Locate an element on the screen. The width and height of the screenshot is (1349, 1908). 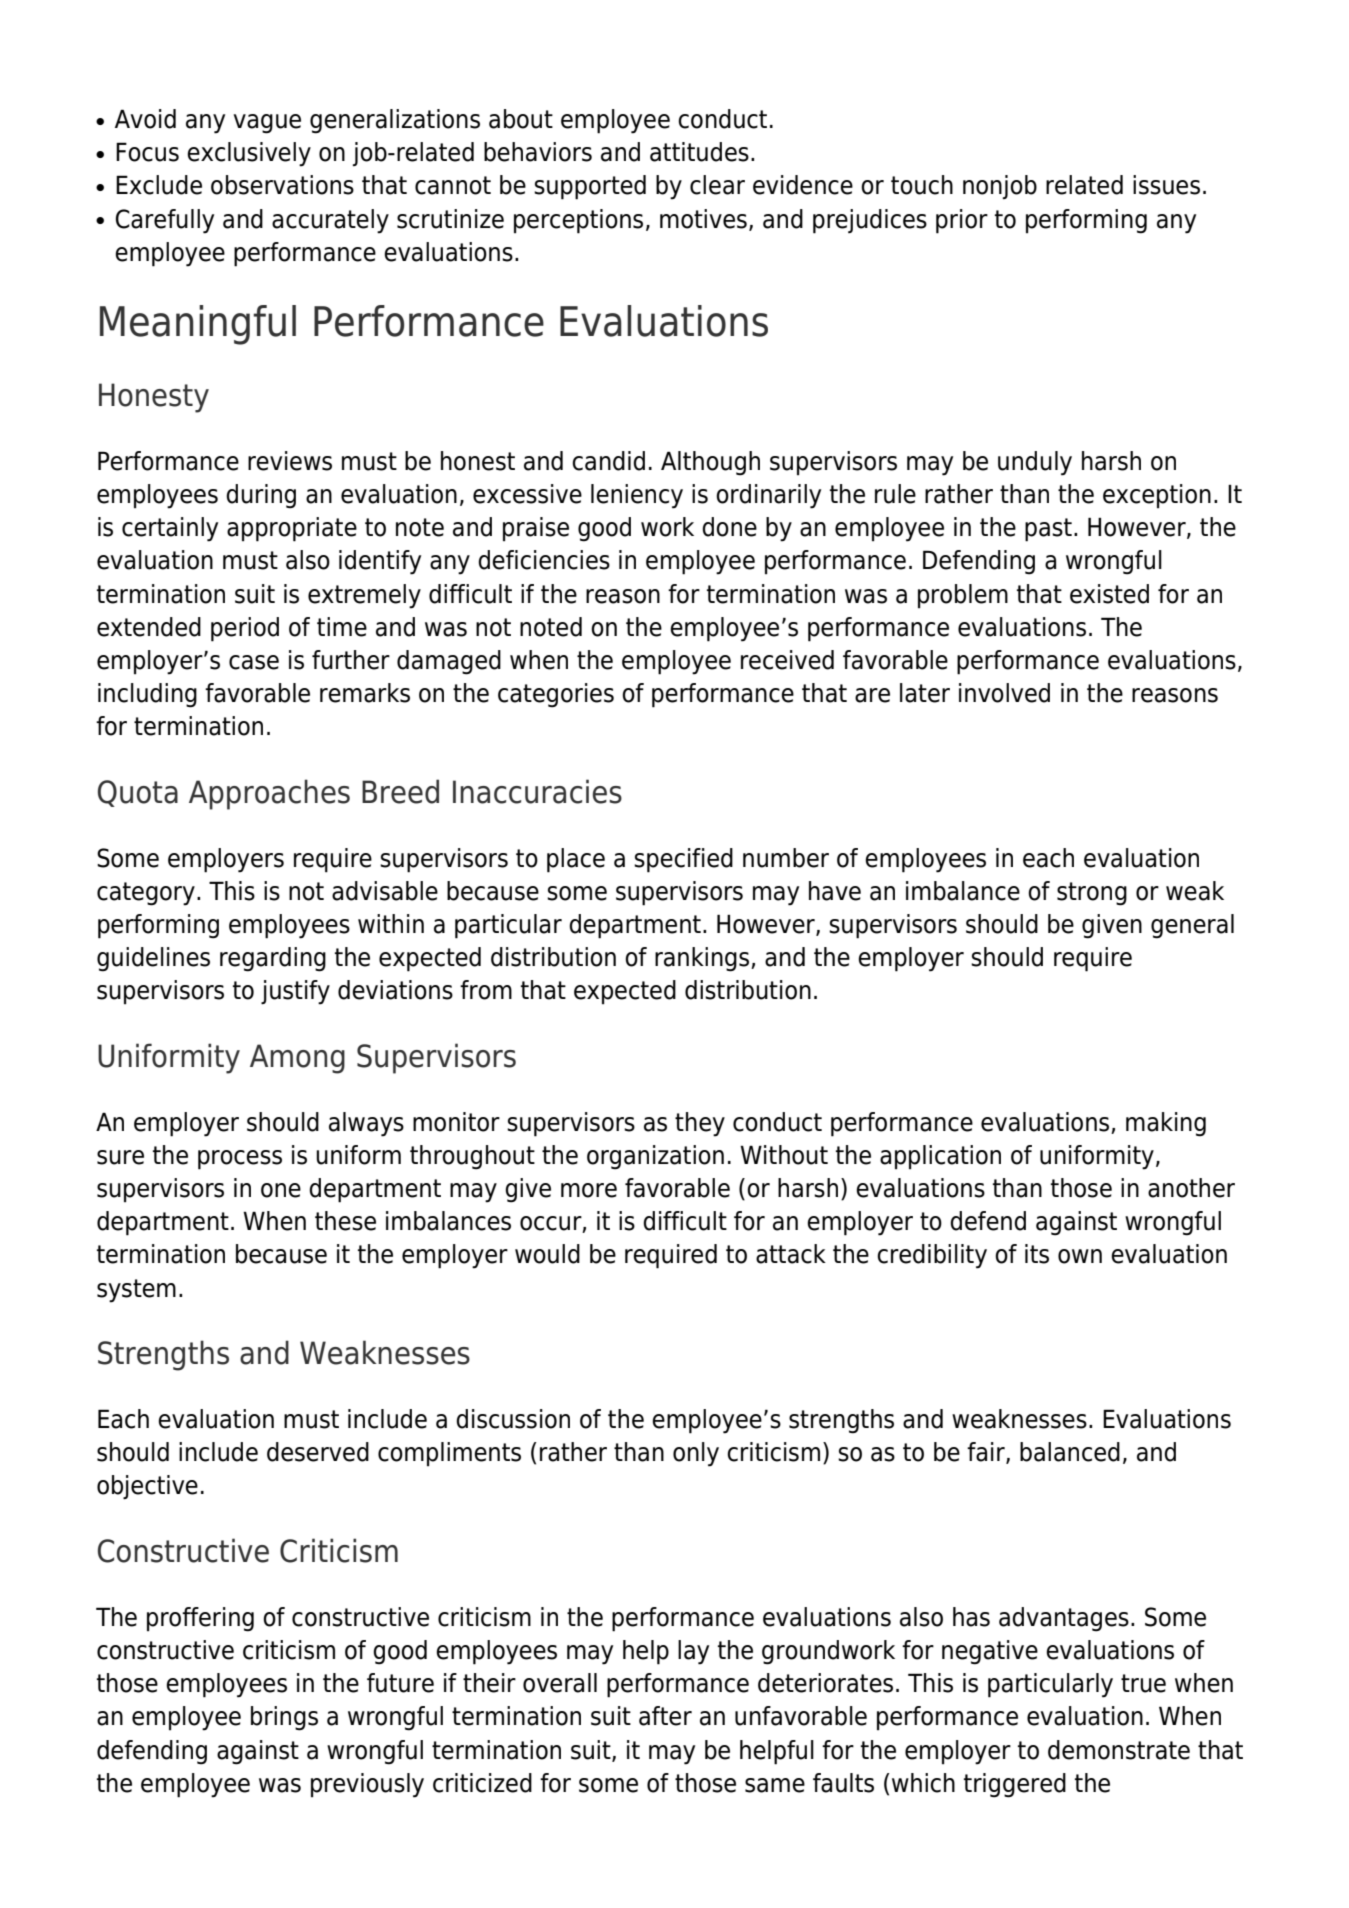
case is located at coordinates (254, 662).
